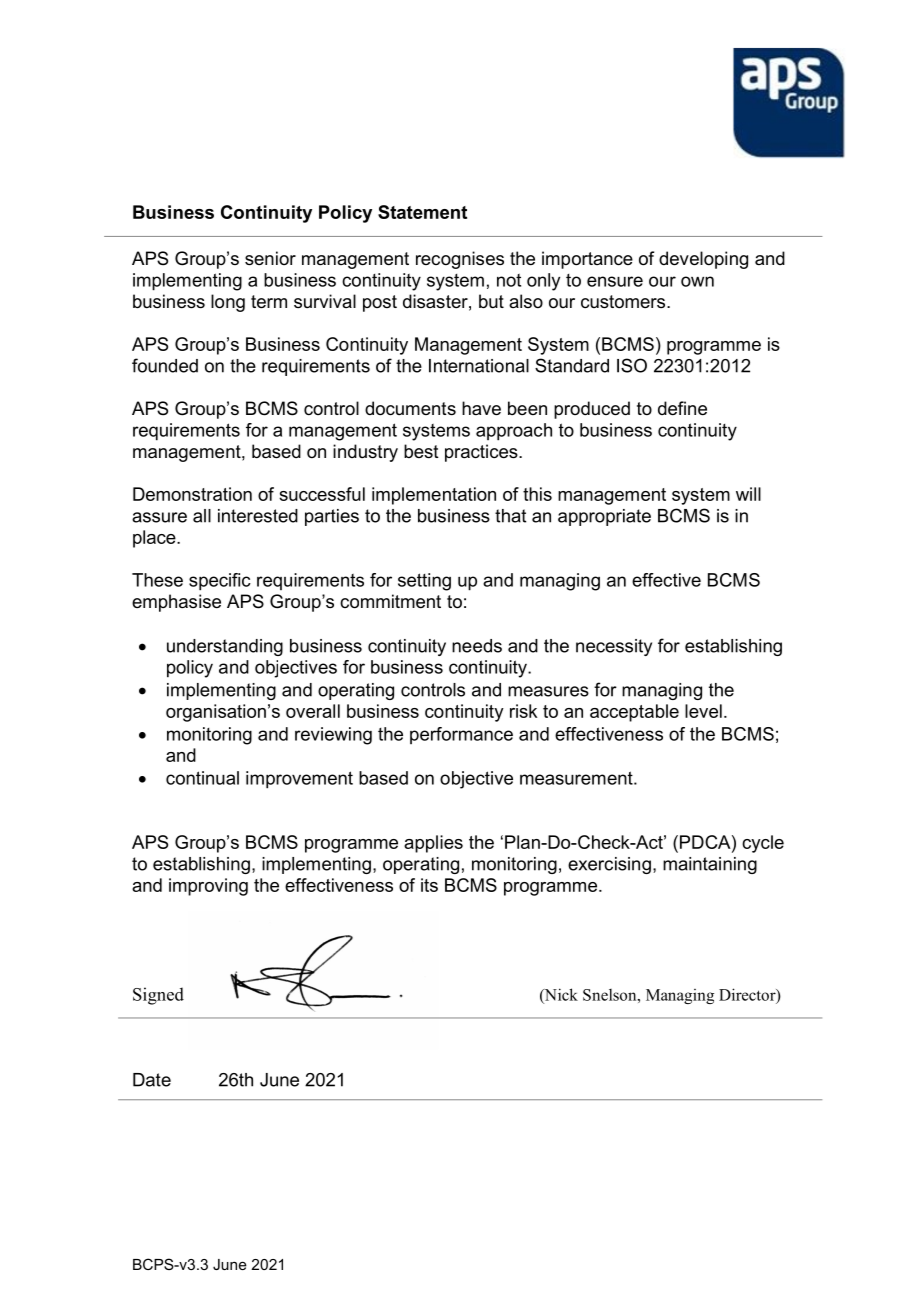  I want to click on its, so click(429, 885).
